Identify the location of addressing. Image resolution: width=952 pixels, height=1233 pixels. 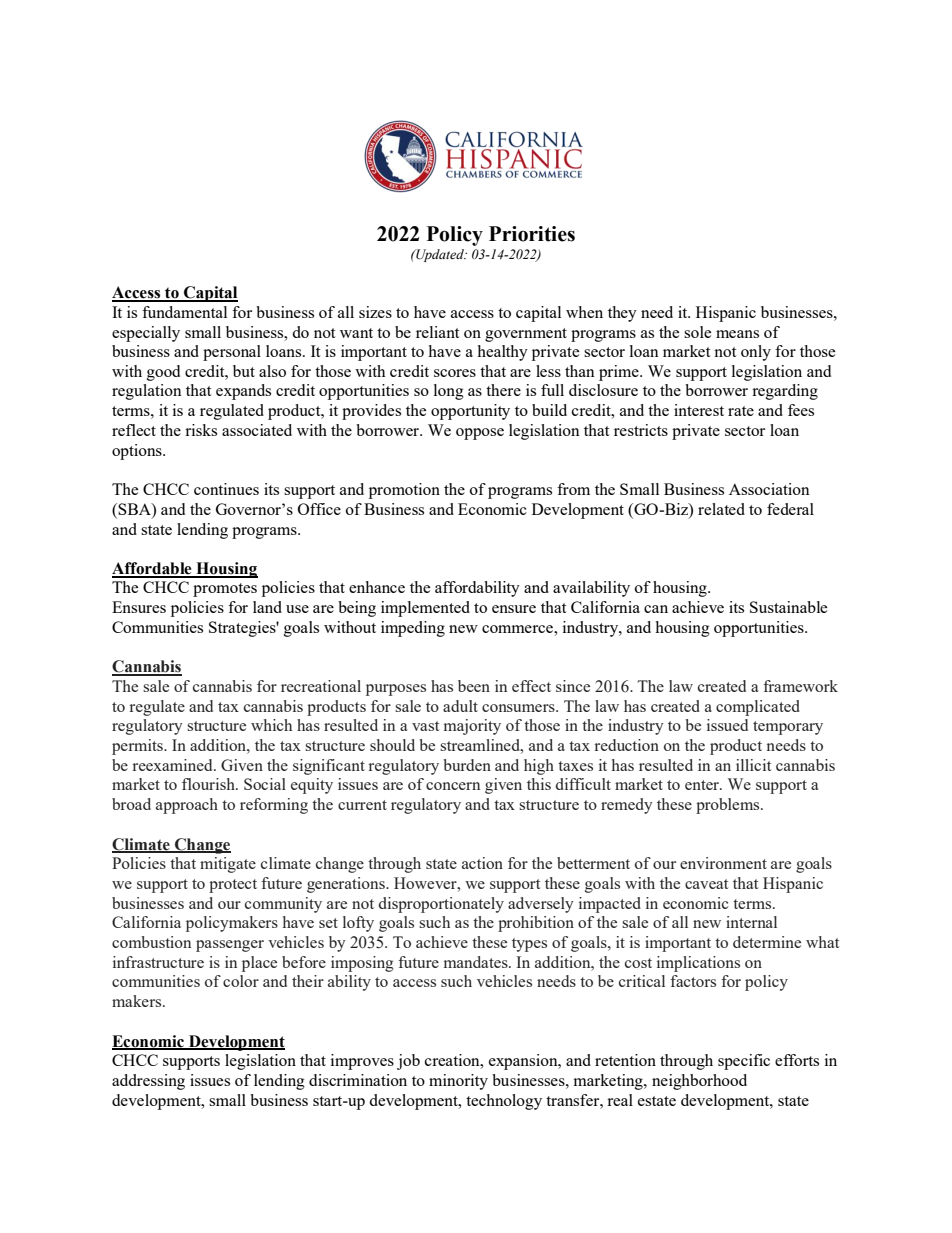
(148, 1082).
